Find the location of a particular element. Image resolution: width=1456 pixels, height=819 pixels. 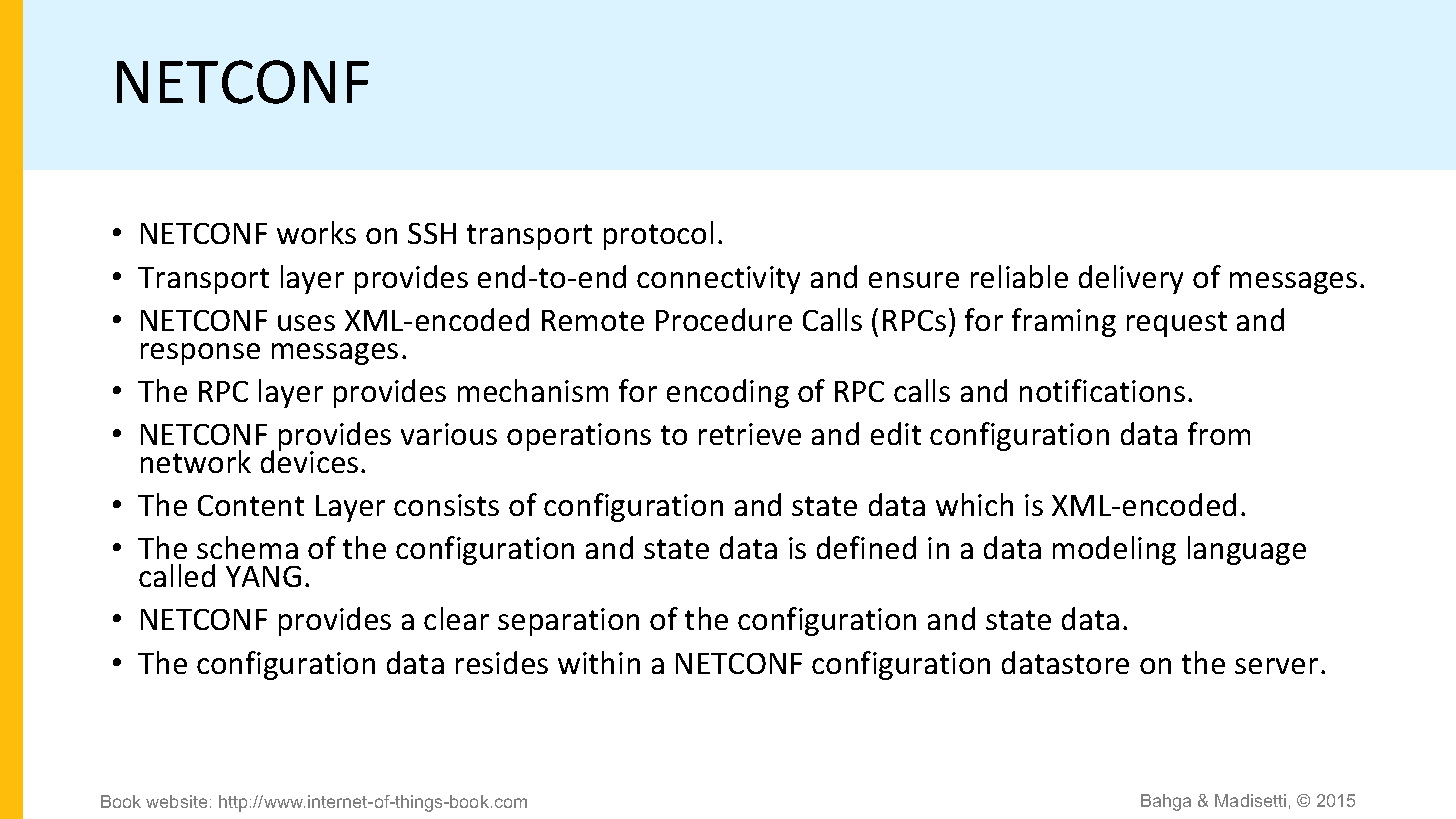

protocol is located at coordinates (658, 235).
